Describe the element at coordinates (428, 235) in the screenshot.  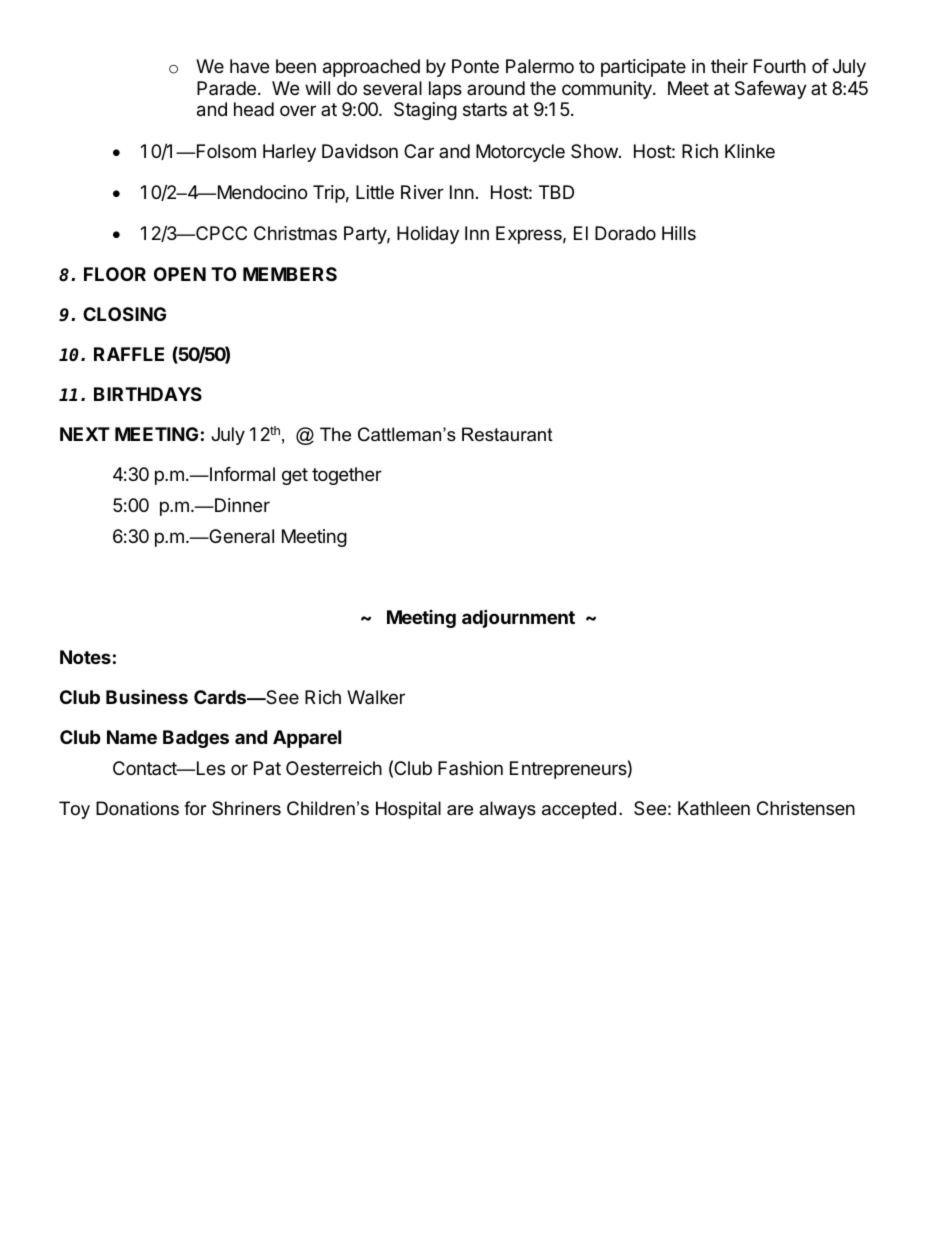
I see `Holiday` at that location.
